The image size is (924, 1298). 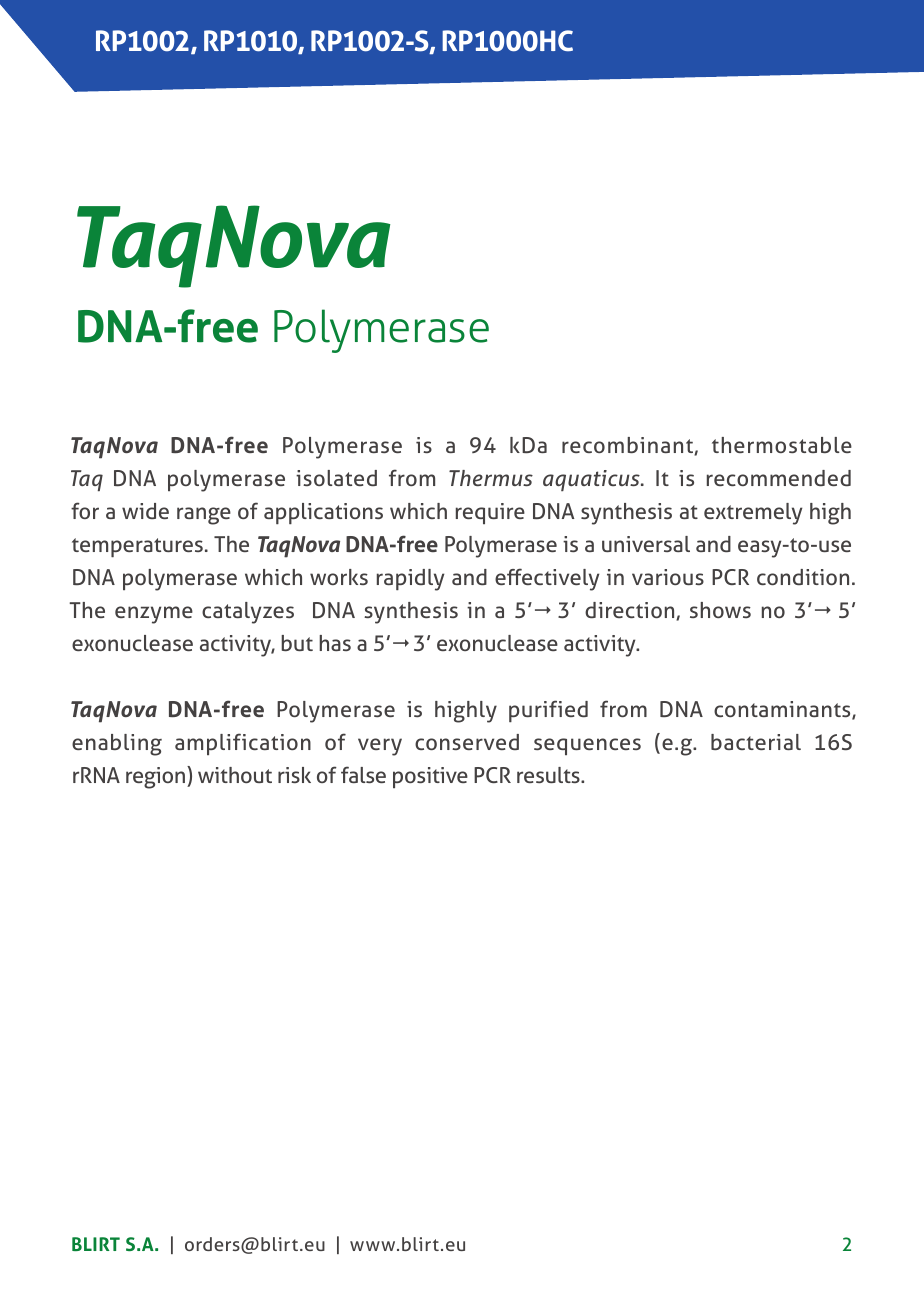 What do you see at coordinates (297, 643) in the screenshot?
I see `but` at bounding box center [297, 643].
